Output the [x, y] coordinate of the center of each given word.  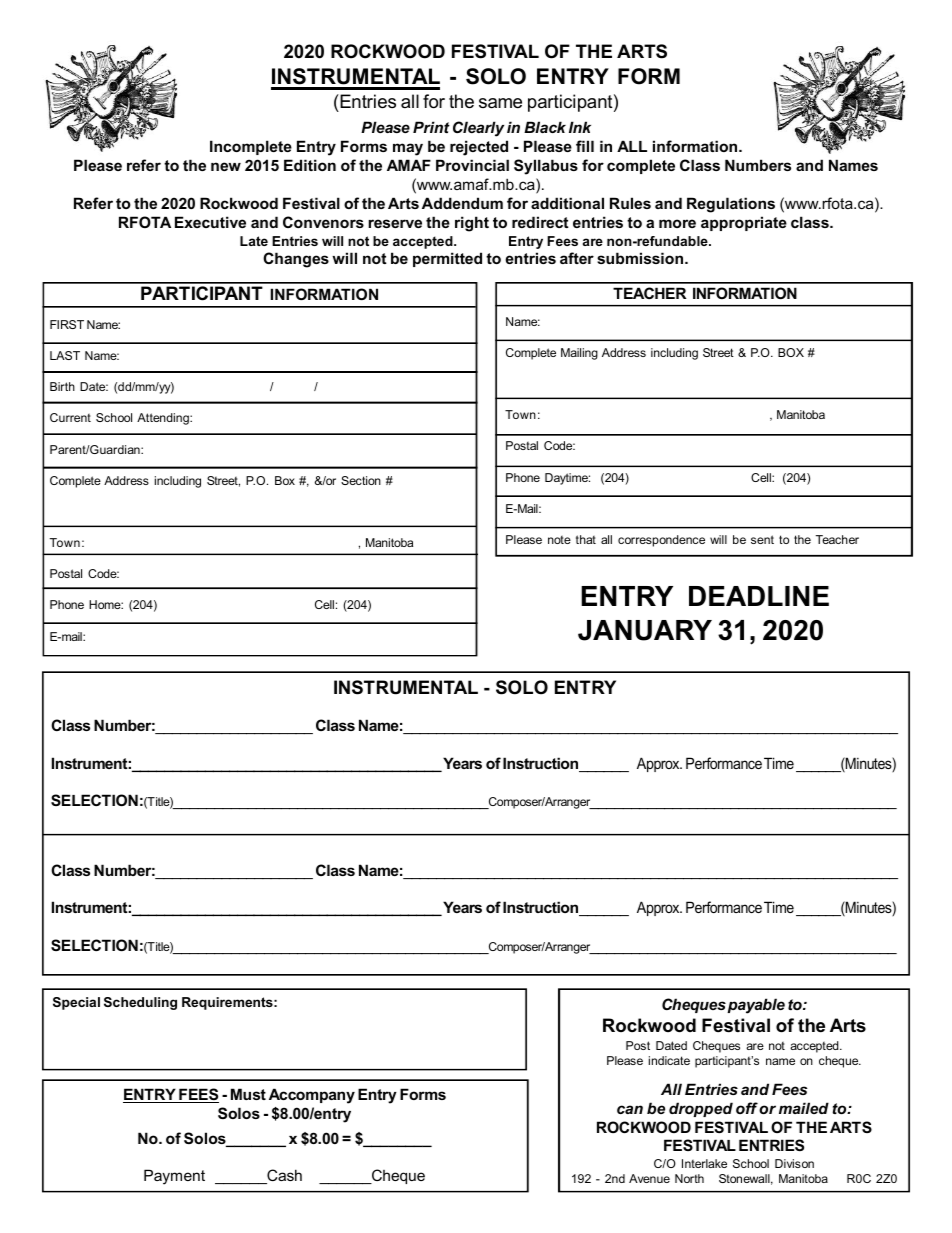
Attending [164, 419]
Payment [174, 1177]
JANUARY [645, 630]
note [559, 540]
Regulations [731, 205]
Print [431, 127]
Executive [210, 222]
